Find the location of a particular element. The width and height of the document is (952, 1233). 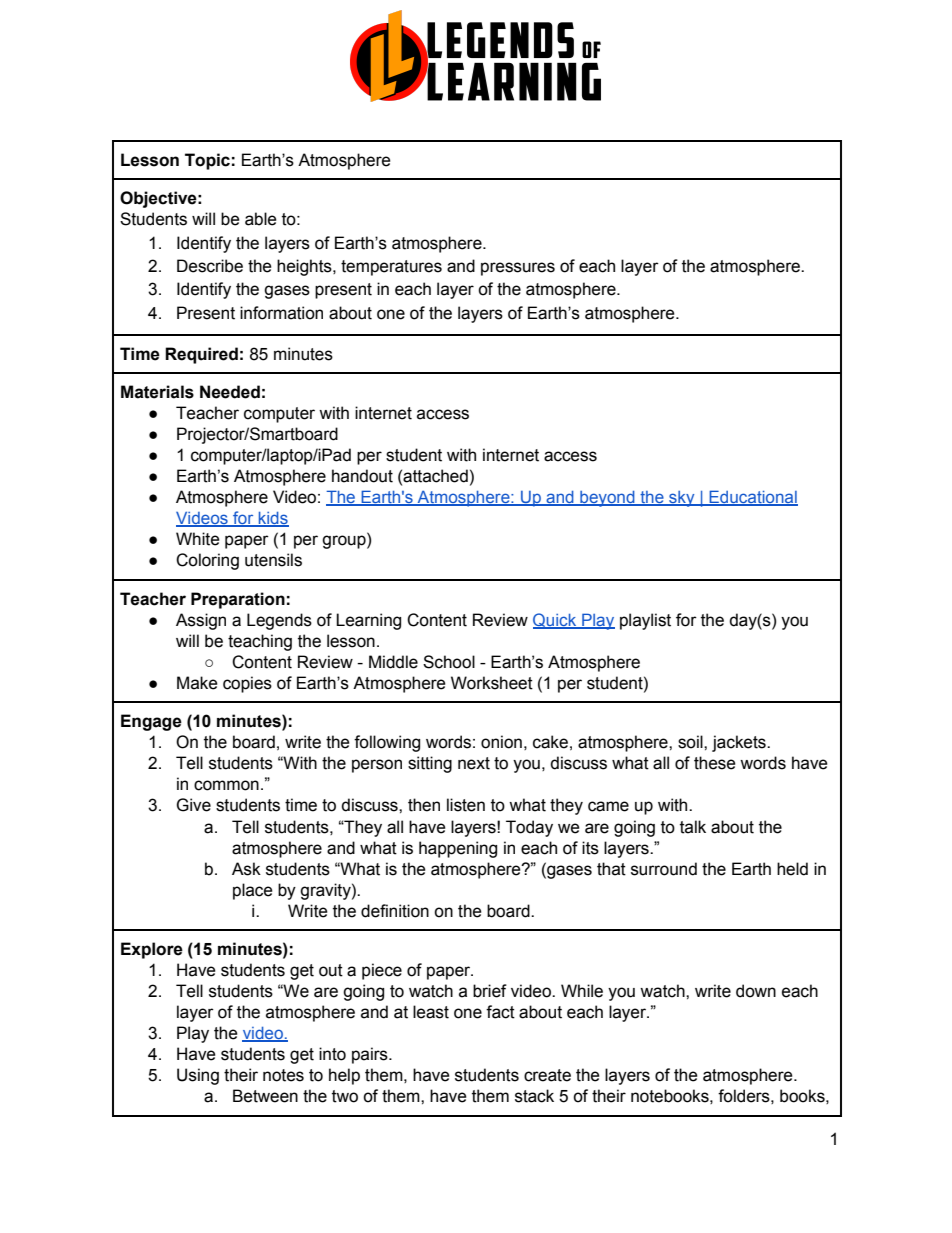

Worksheet is located at coordinates (492, 683).
